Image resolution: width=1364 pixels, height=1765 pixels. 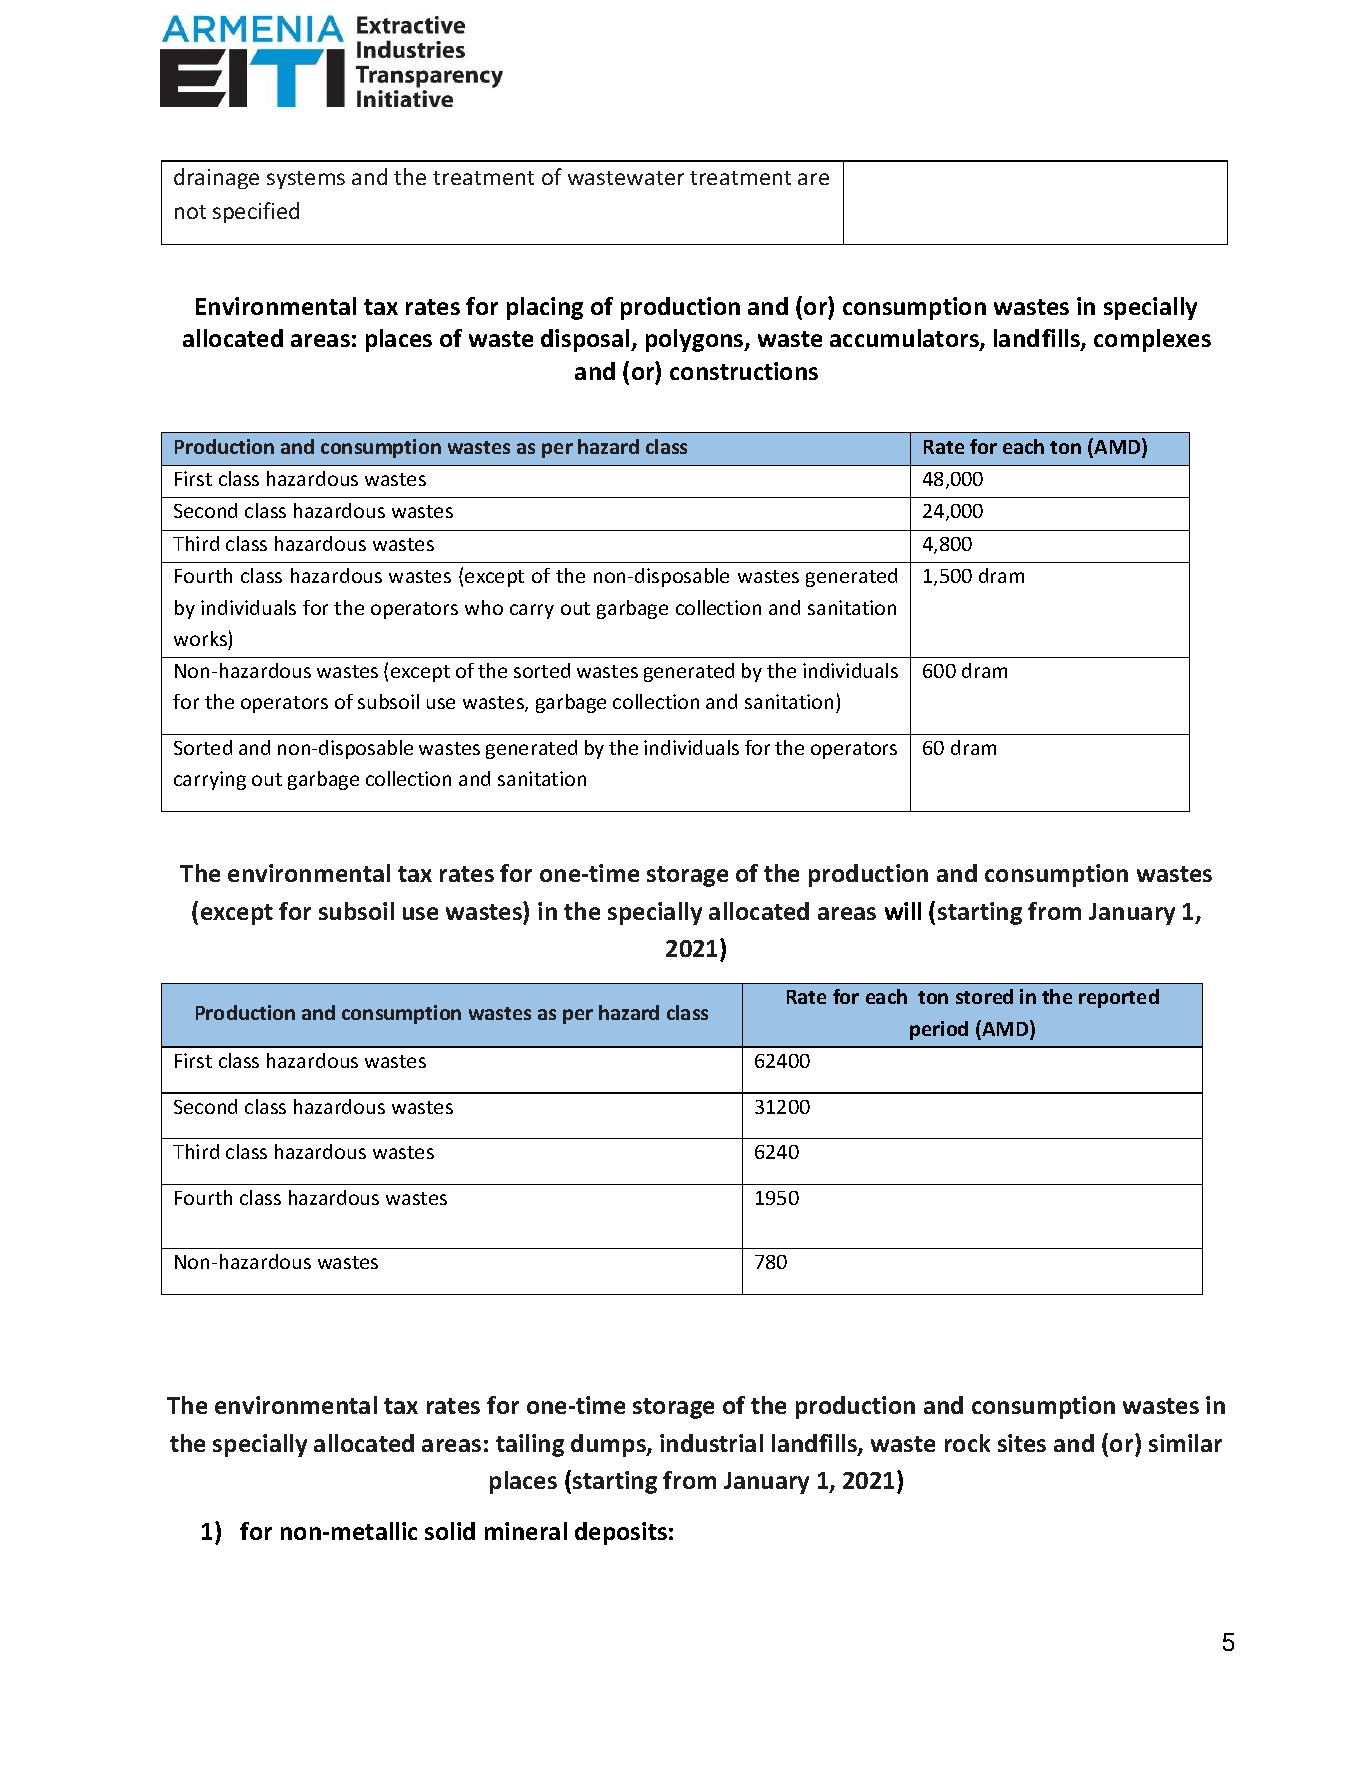 What do you see at coordinates (530, 1445) in the page?
I see `tailing` at bounding box center [530, 1445].
